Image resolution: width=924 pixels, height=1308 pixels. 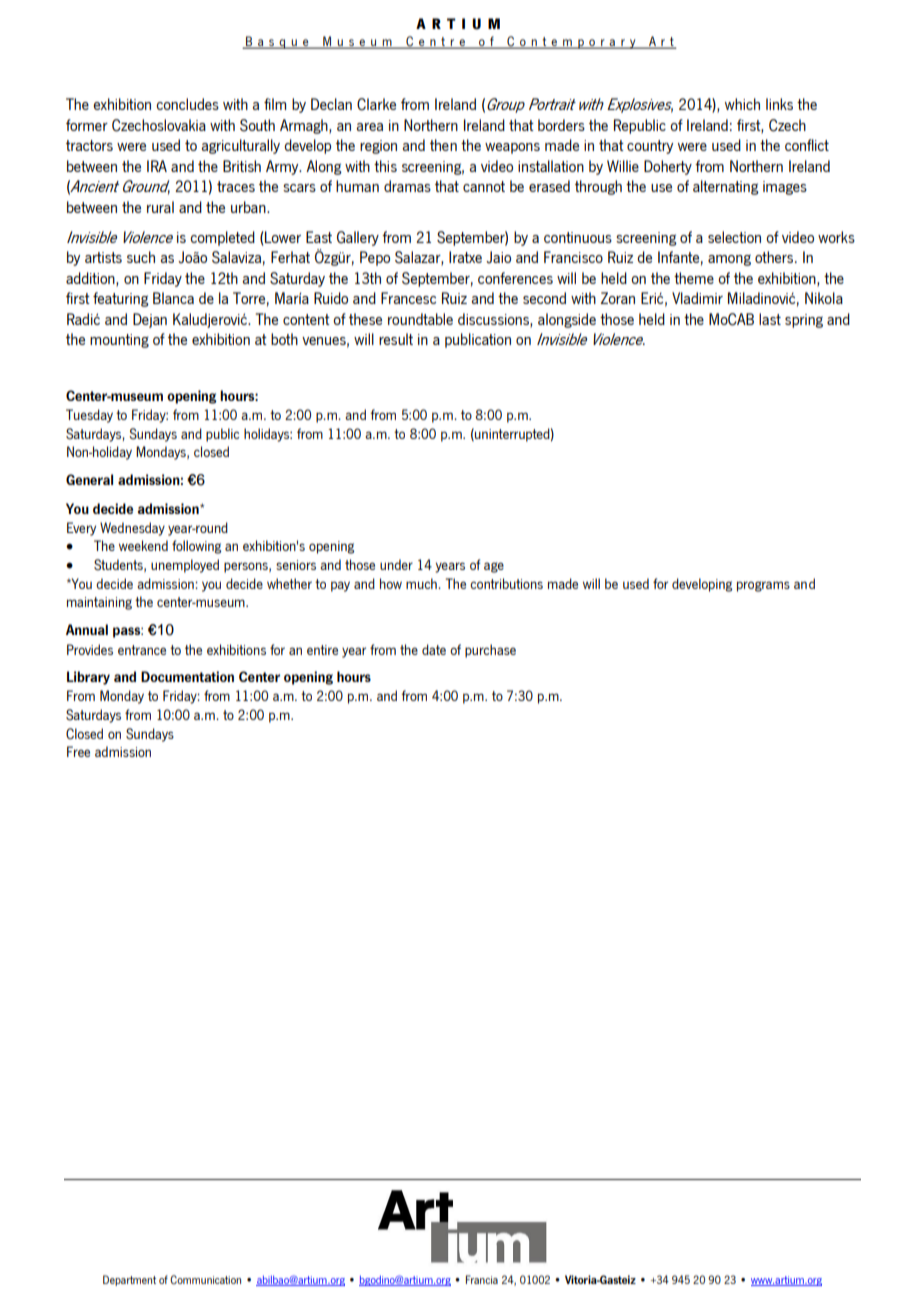 What do you see at coordinates (129, 1280) in the document?
I see `Department` at bounding box center [129, 1280].
